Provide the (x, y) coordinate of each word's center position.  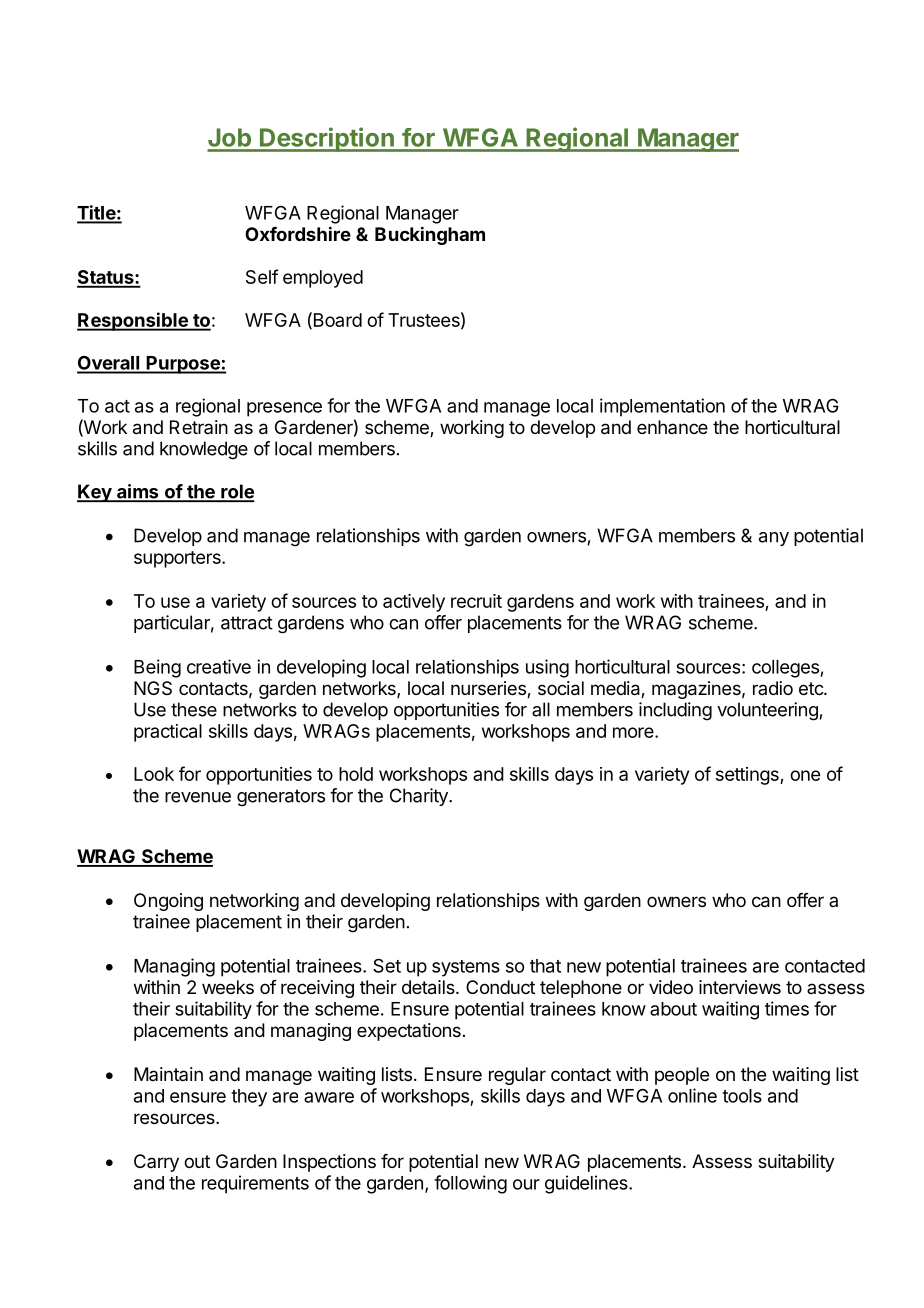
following (470, 1184)
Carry (156, 1163)
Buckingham (430, 235)
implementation (662, 407)
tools (742, 1096)
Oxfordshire (298, 233)
